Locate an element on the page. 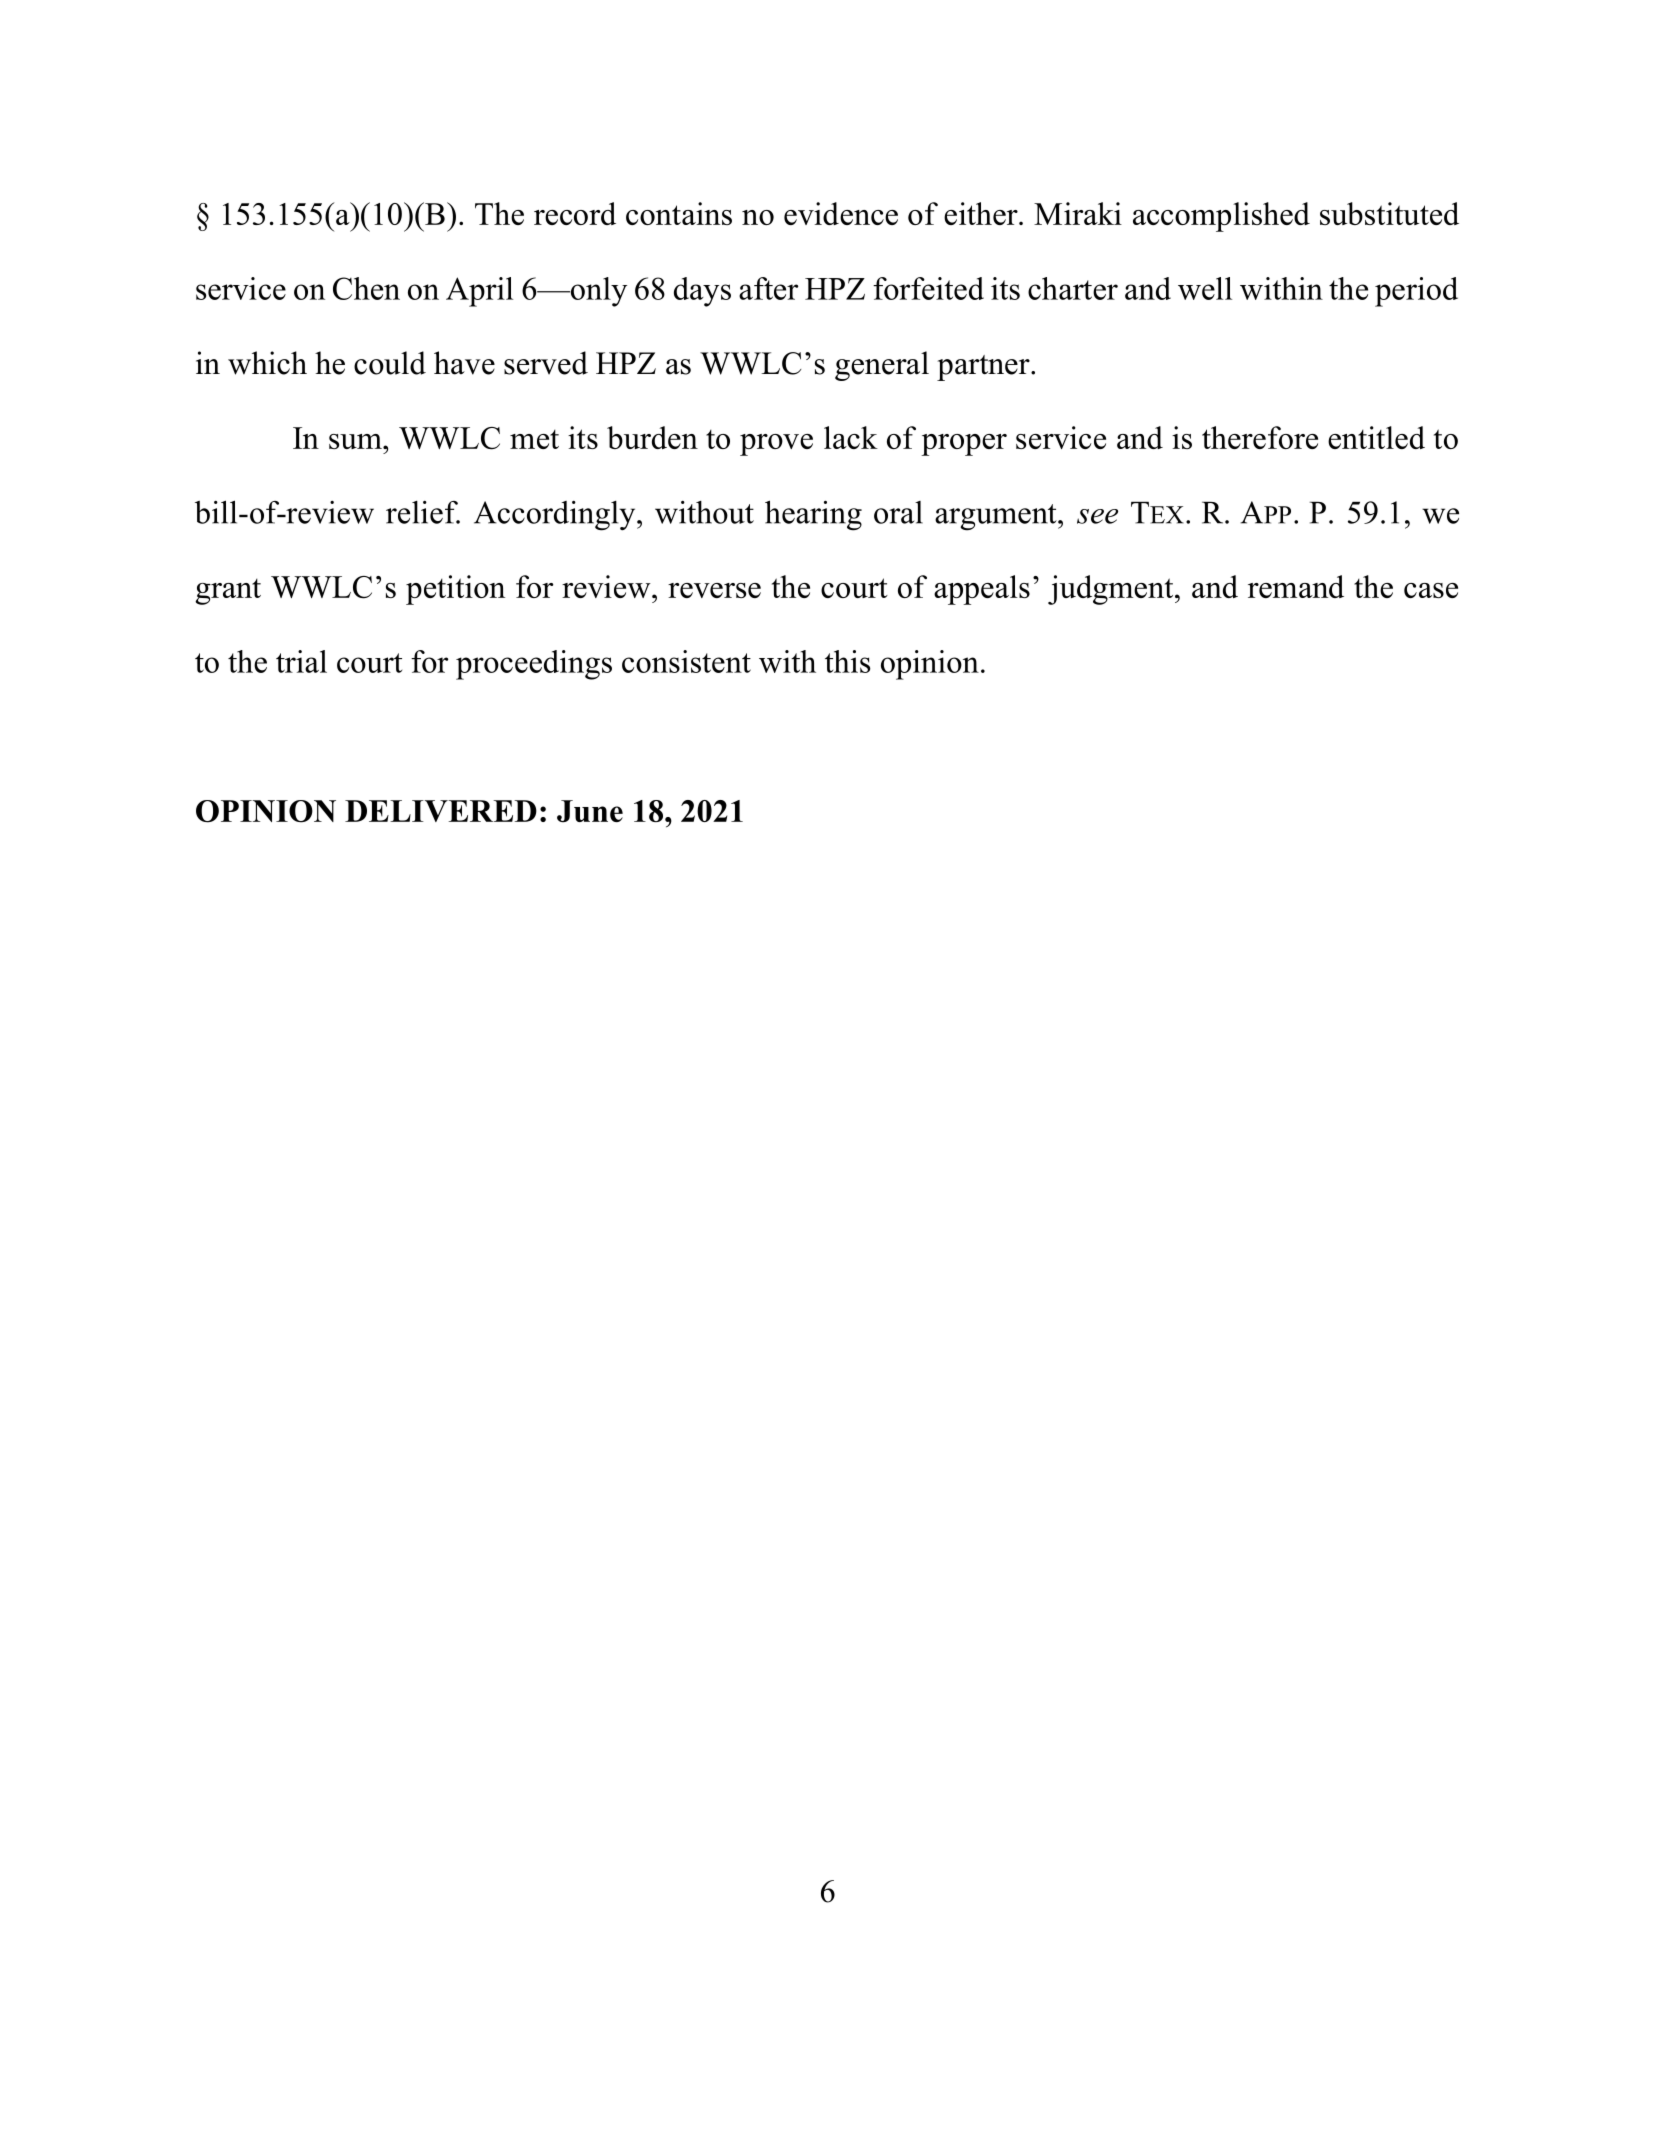  record is located at coordinates (575, 213).
